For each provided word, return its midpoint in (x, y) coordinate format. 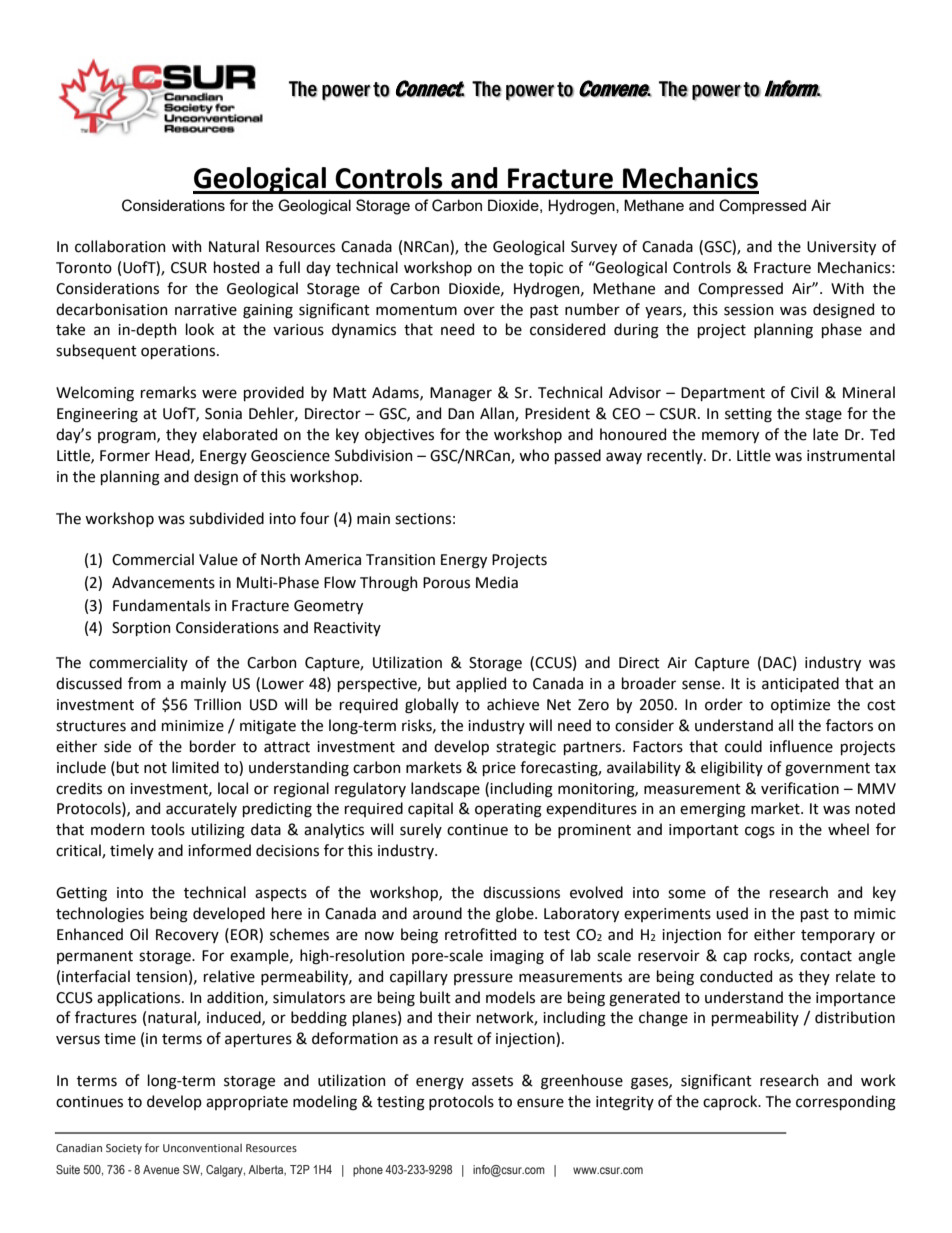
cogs (760, 832)
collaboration (120, 246)
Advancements (163, 582)
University (841, 248)
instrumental (851, 455)
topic (546, 269)
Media (497, 582)
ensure (540, 1103)
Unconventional (202, 1148)
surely (421, 830)
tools (168, 829)
